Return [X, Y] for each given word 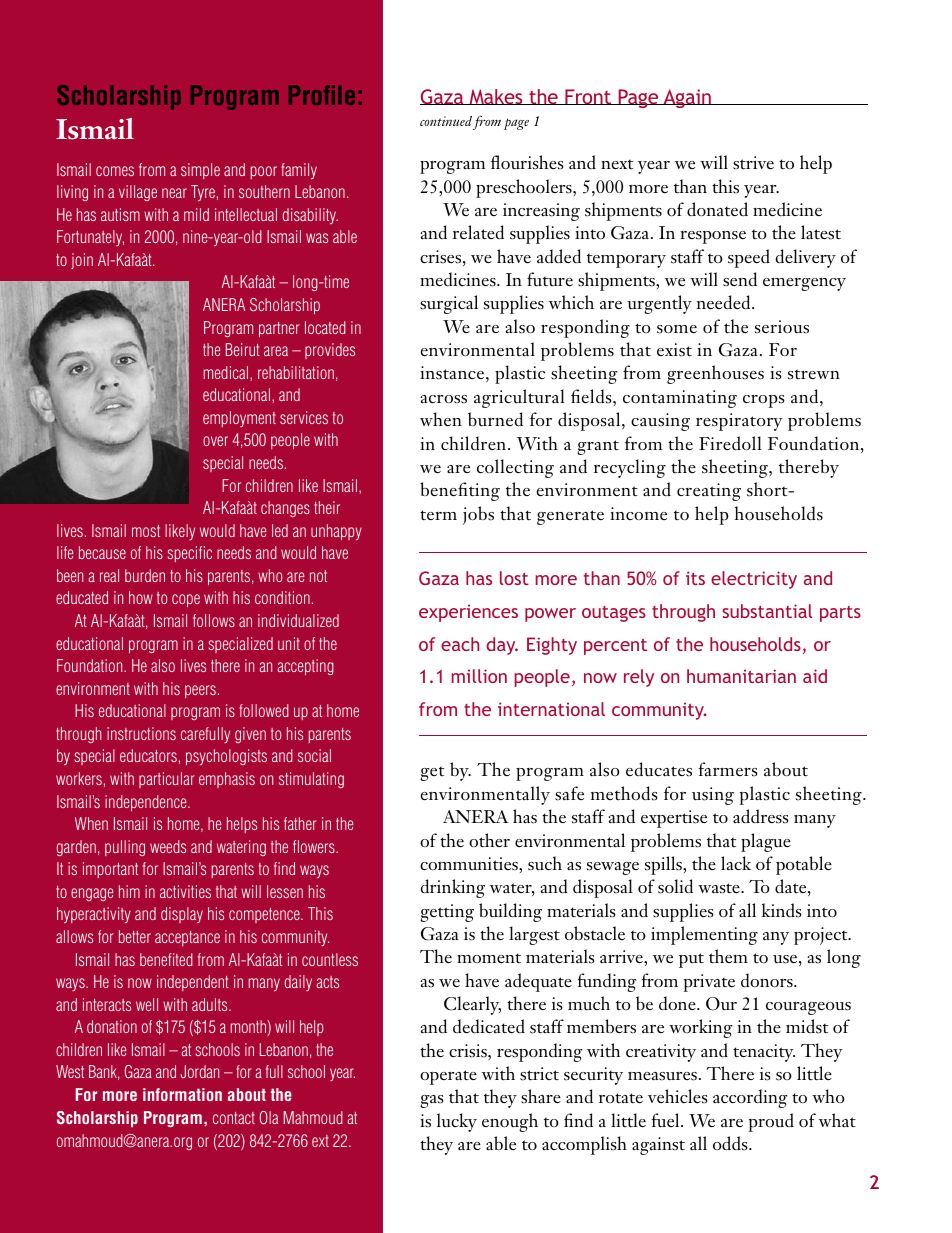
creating [709, 492]
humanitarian [741, 676]
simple [200, 171]
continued [446, 121]
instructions [141, 733]
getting [447, 913]
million [479, 676]
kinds [781, 910]
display [182, 915]
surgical [449, 304]
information [182, 1094]
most [146, 531]
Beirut [243, 349]
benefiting [460, 491]
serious [782, 327]
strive [753, 163]
